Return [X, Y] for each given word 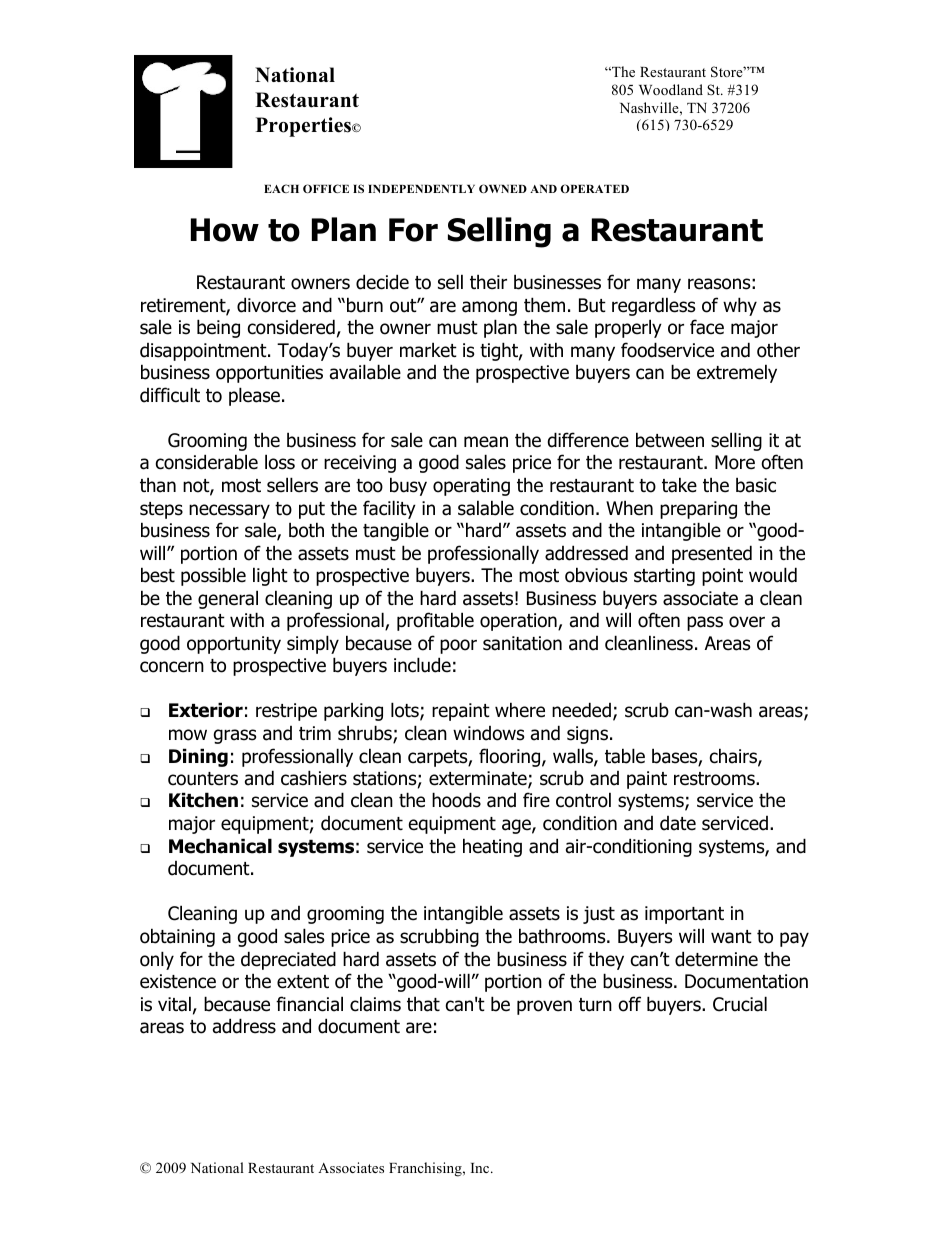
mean [486, 442]
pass [705, 623]
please [254, 396]
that [423, 1004]
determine [716, 959]
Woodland [671, 89]
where [520, 710]
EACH [281, 188]
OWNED [503, 188]
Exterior [206, 710]
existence [178, 981]
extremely [737, 373]
